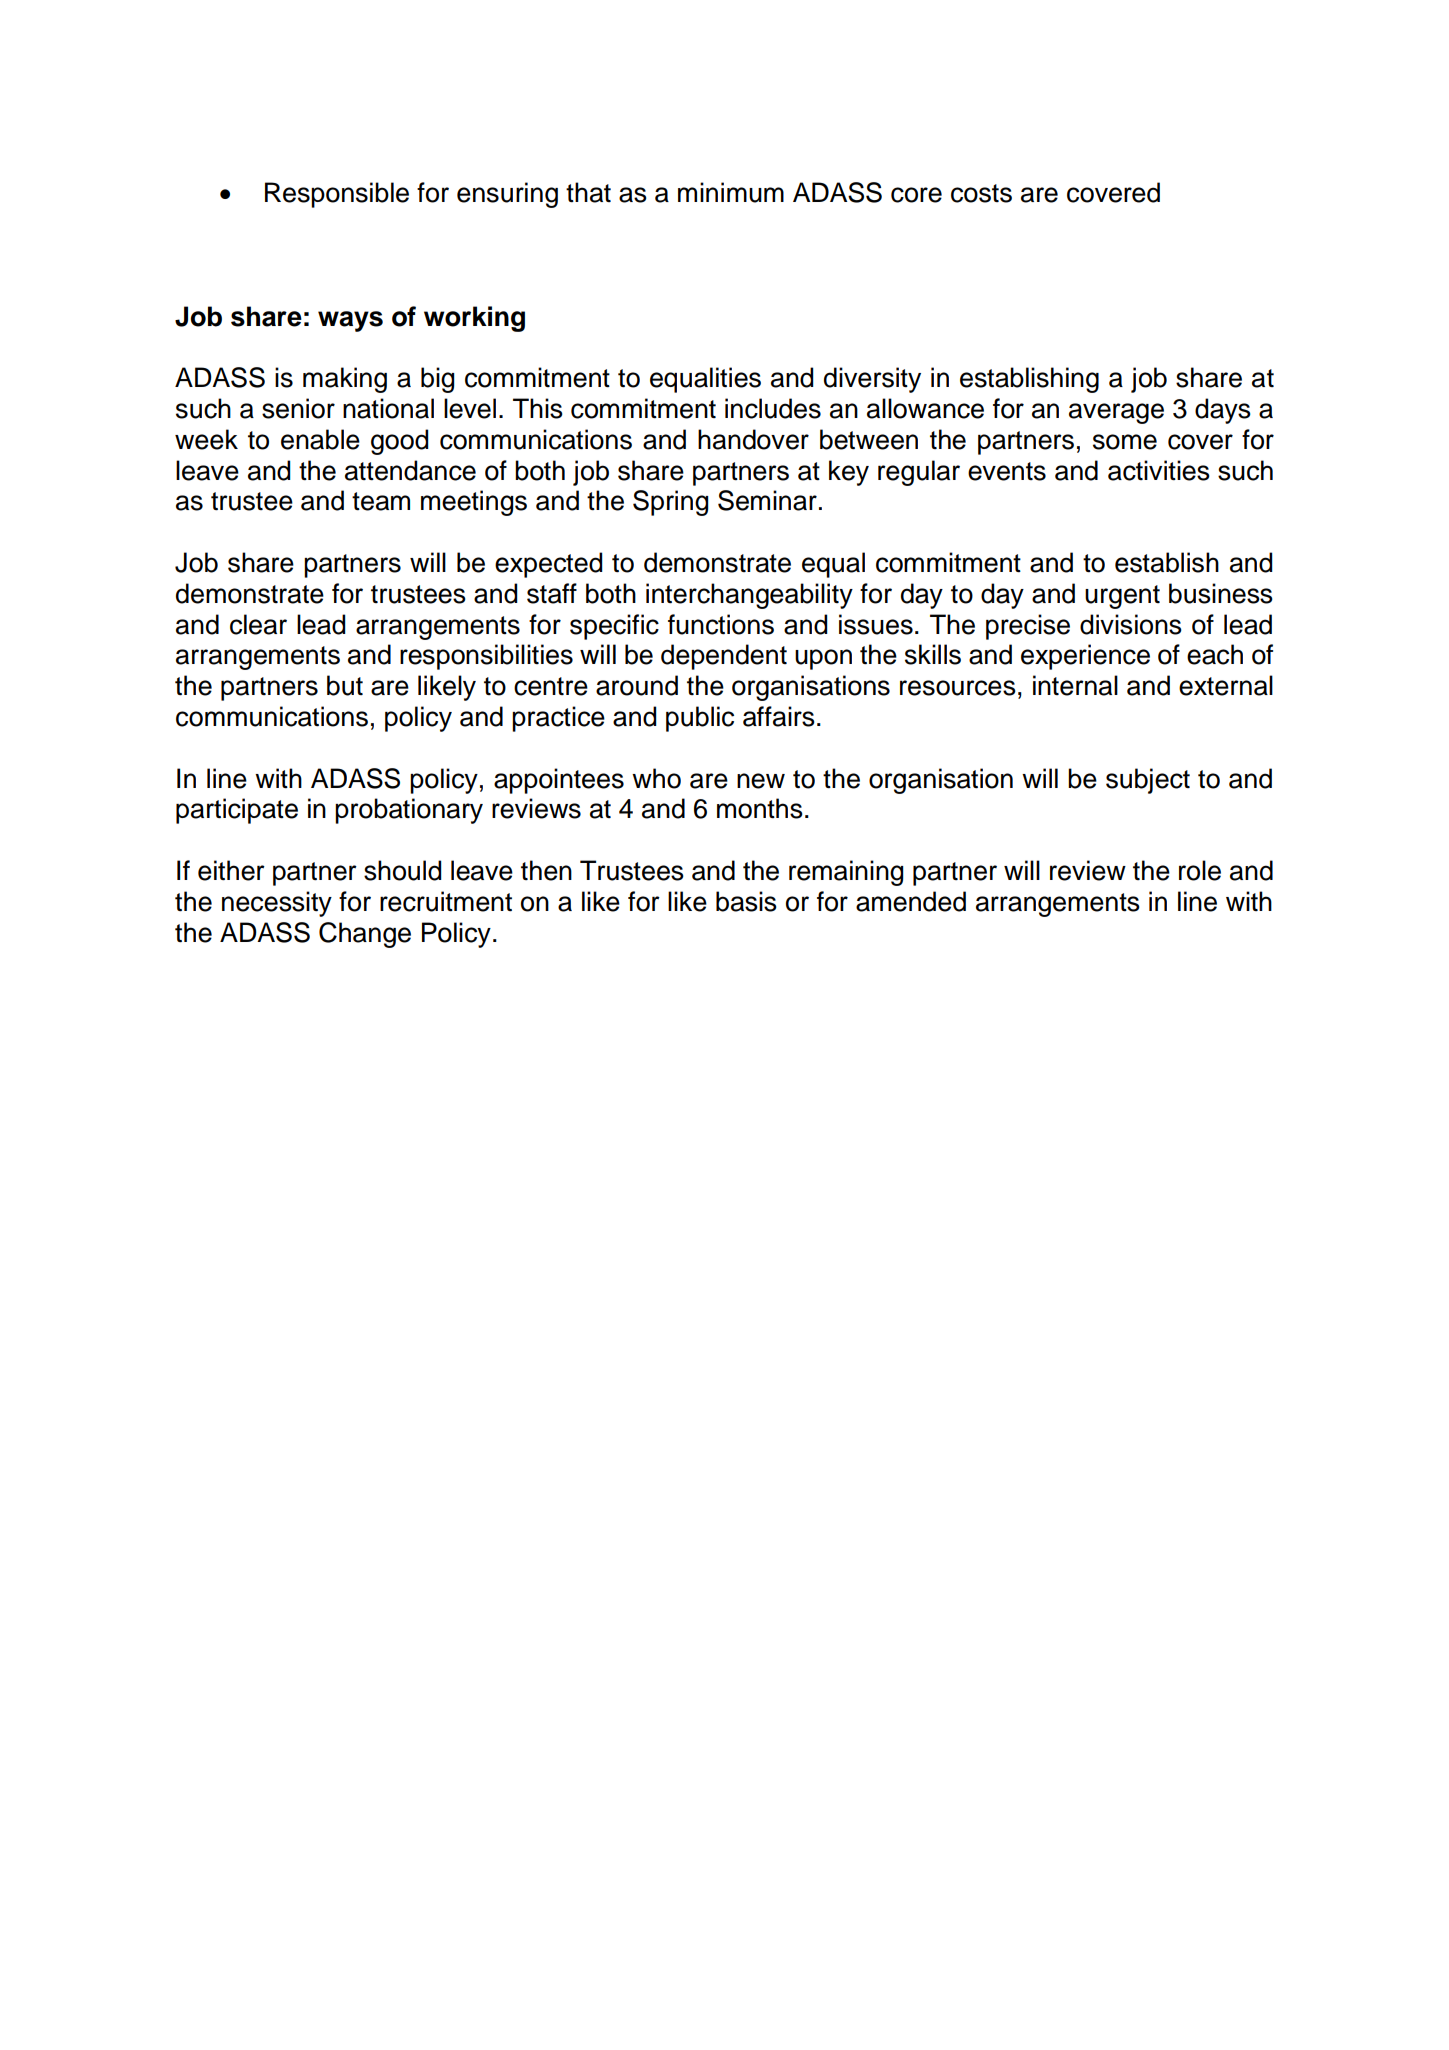  What do you see at coordinates (1122, 597) in the image?
I see `urgent` at bounding box center [1122, 597].
